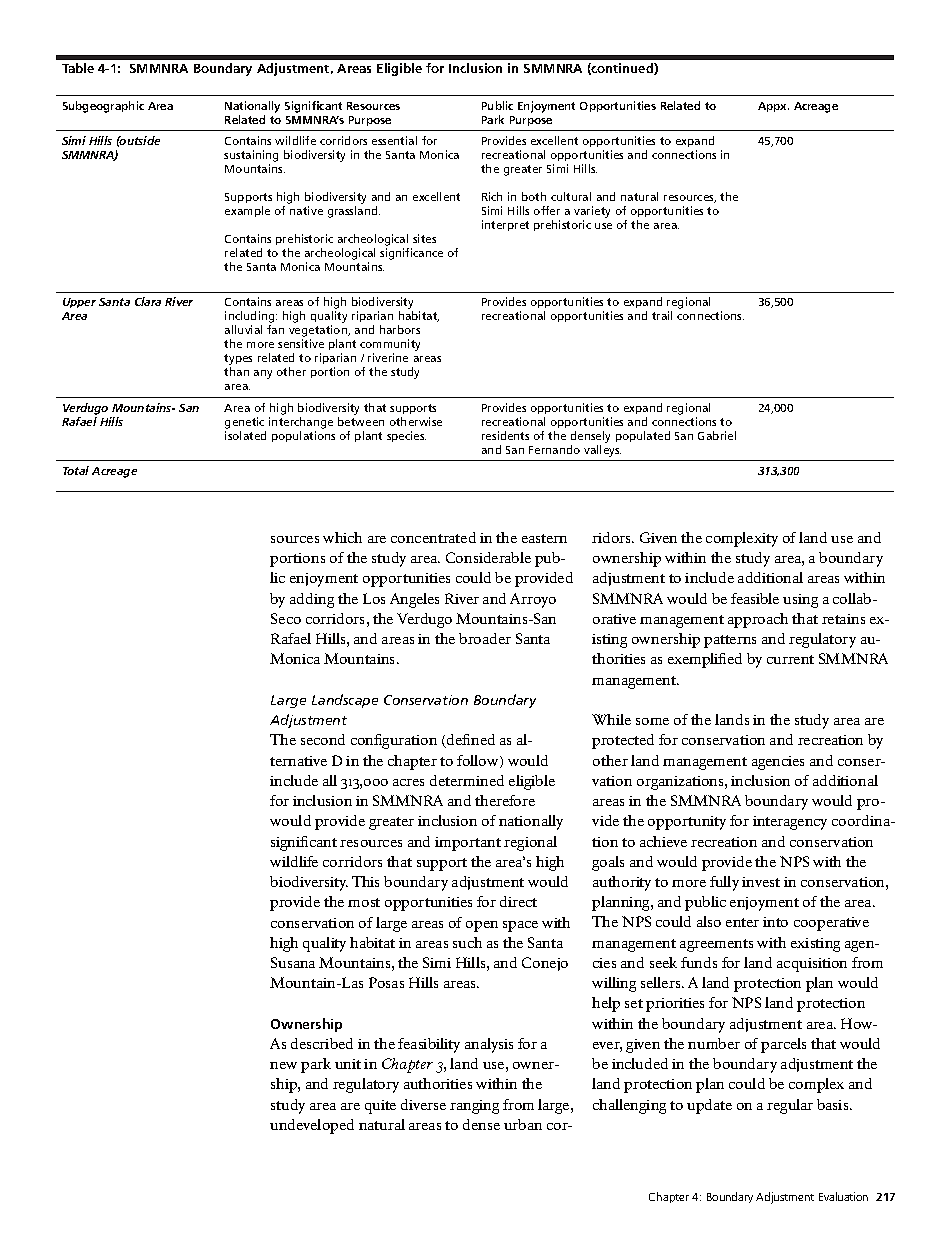 This document has height=1233, width=952. I want to click on adding, so click(312, 600).
